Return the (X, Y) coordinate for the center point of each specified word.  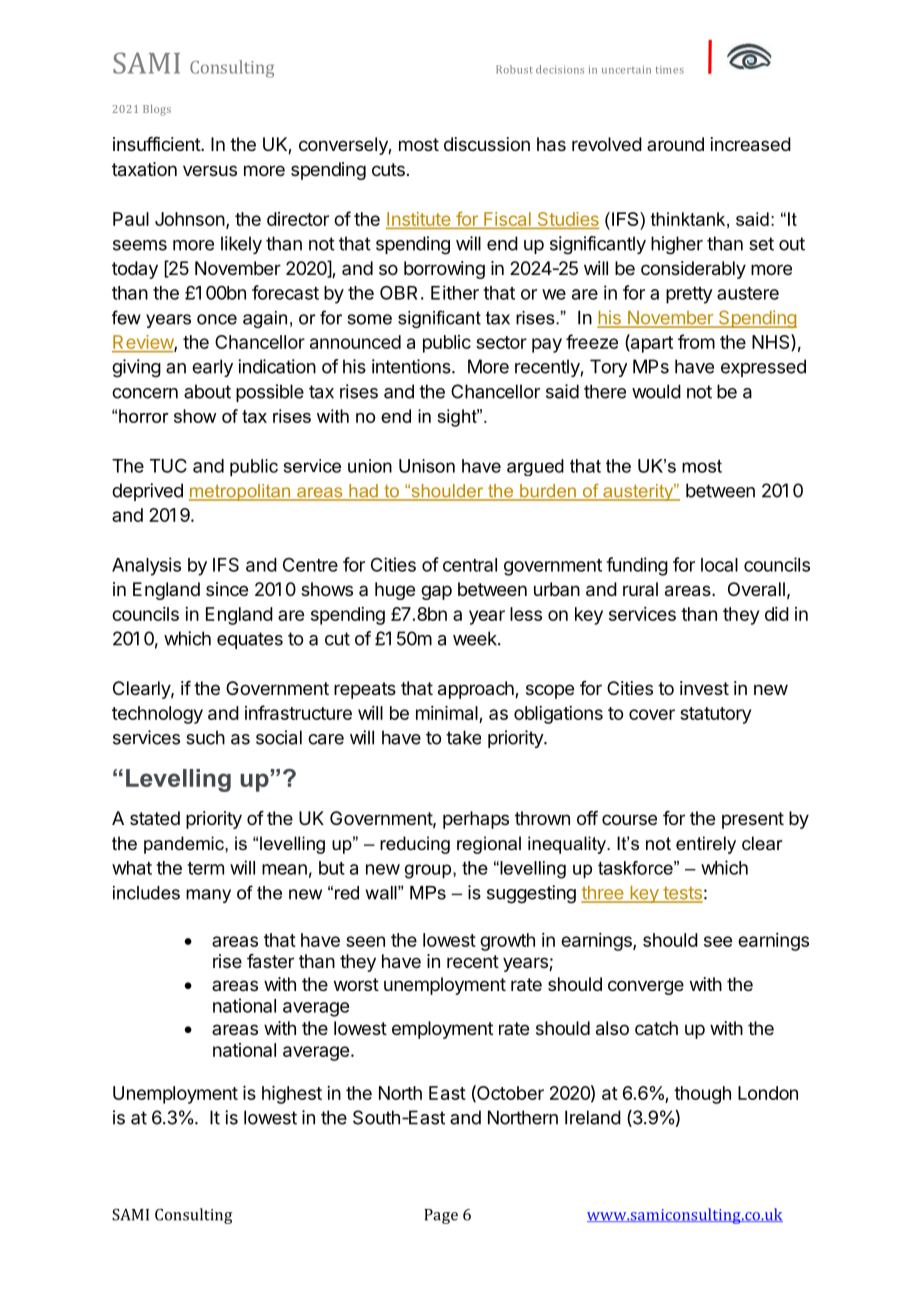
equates (250, 640)
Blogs (157, 110)
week (476, 638)
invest (704, 688)
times (670, 70)
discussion (487, 144)
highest (292, 1095)
